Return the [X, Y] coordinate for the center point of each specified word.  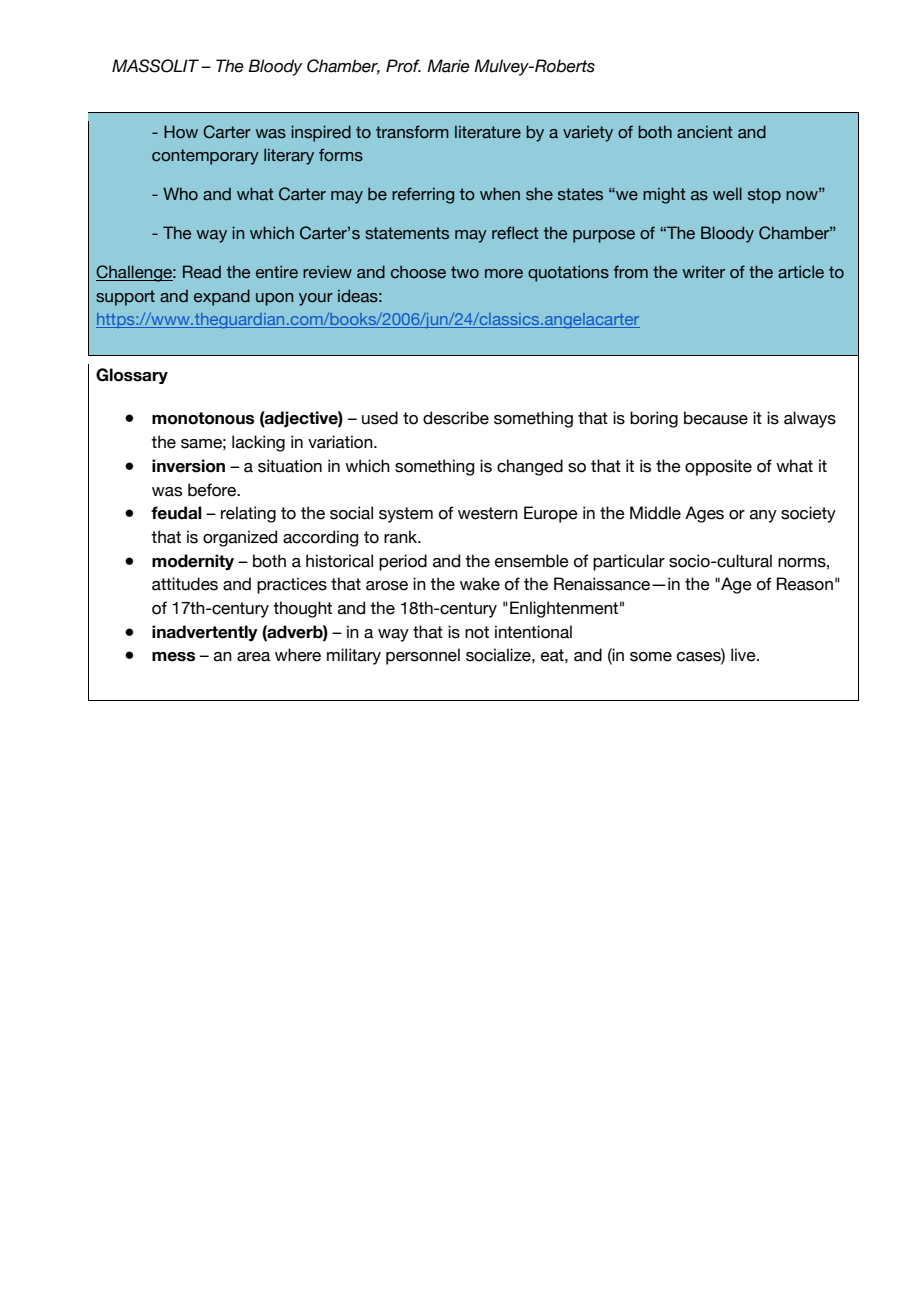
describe [456, 418]
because [716, 418]
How [181, 132]
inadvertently [205, 633]
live [744, 655]
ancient [705, 132]
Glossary [132, 376]
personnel [423, 656]
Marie [448, 66]
